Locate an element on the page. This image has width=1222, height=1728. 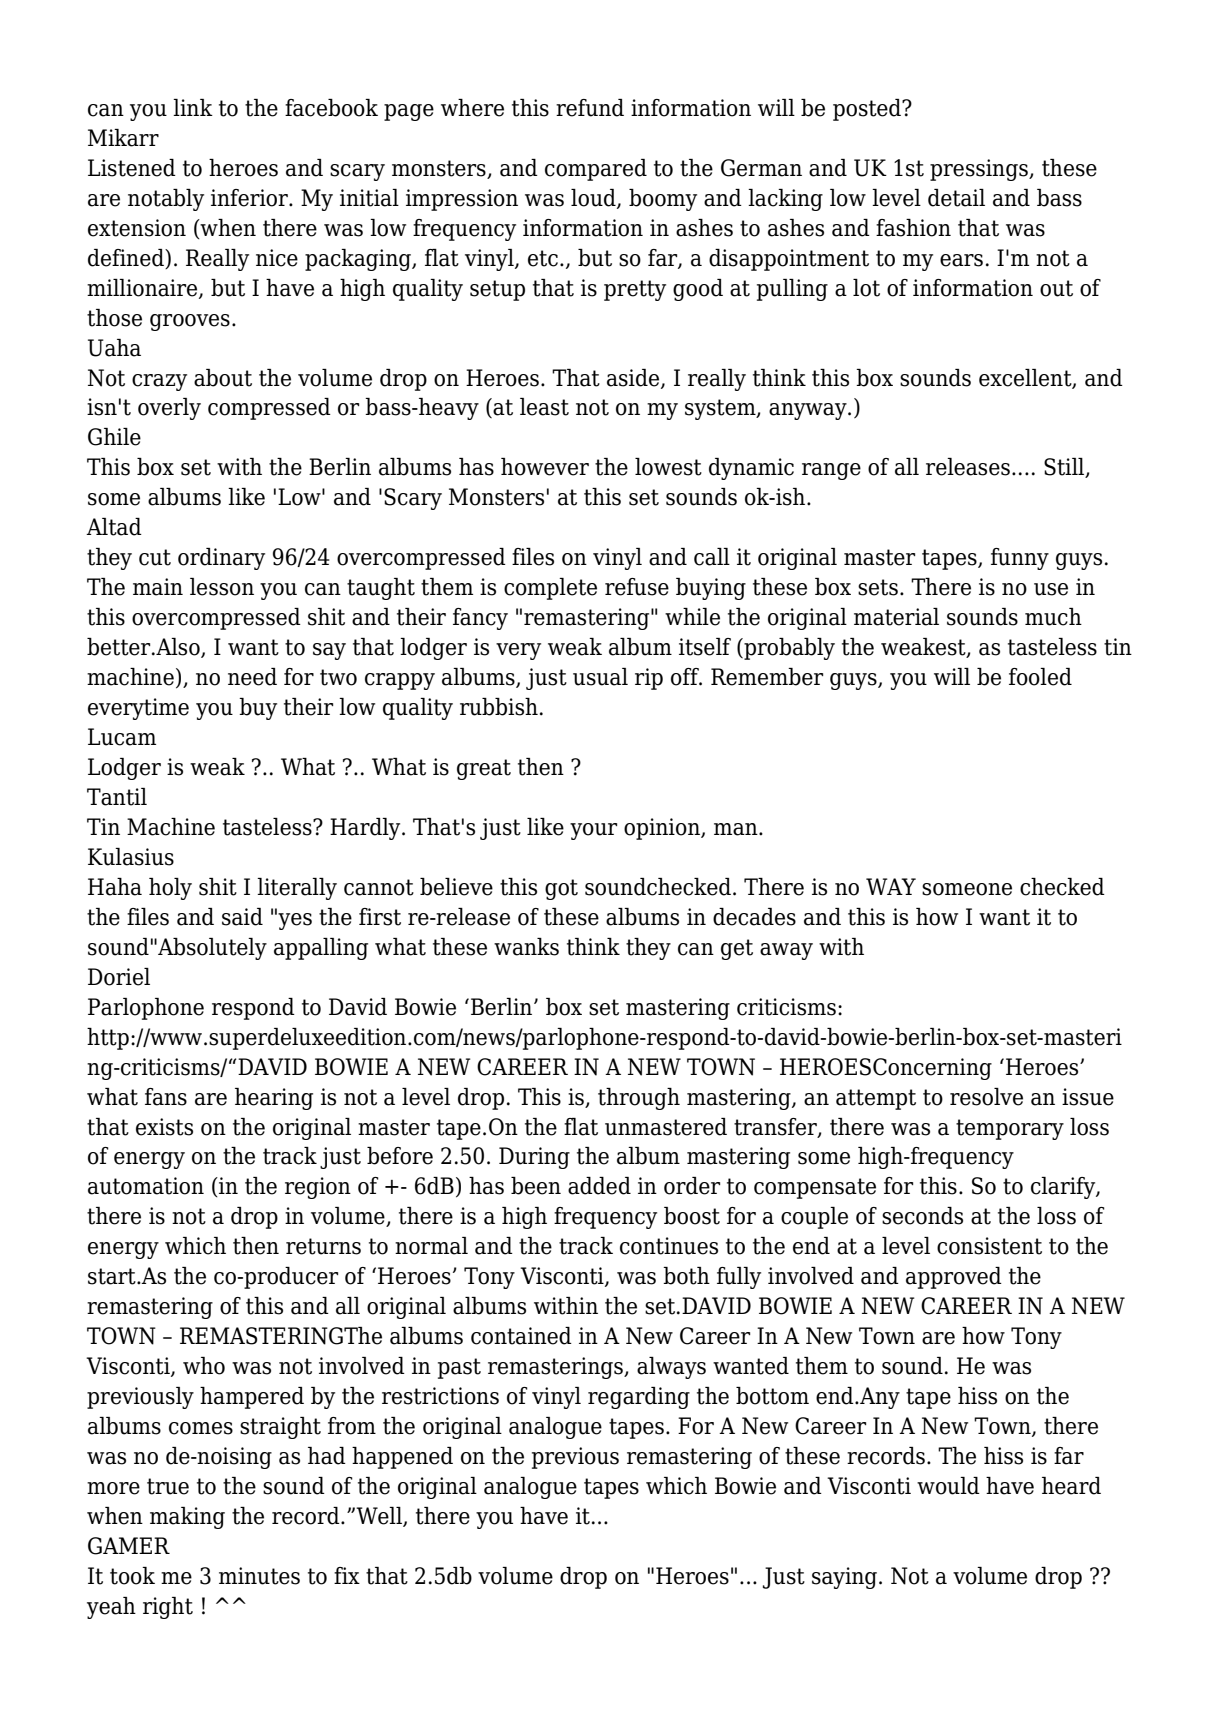
Still is located at coordinates (1065, 468).
